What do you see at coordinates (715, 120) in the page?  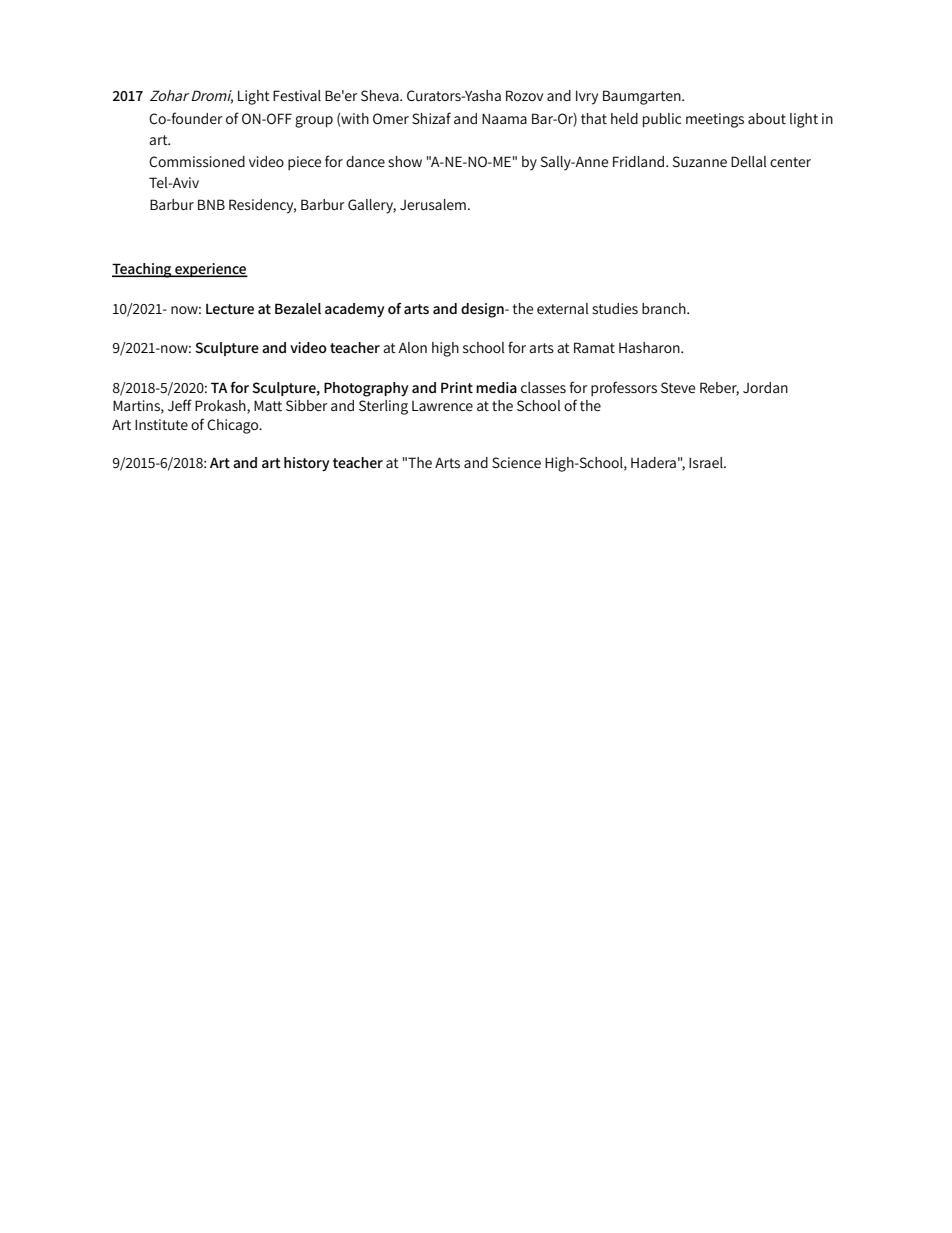 I see `meetings` at bounding box center [715, 120].
